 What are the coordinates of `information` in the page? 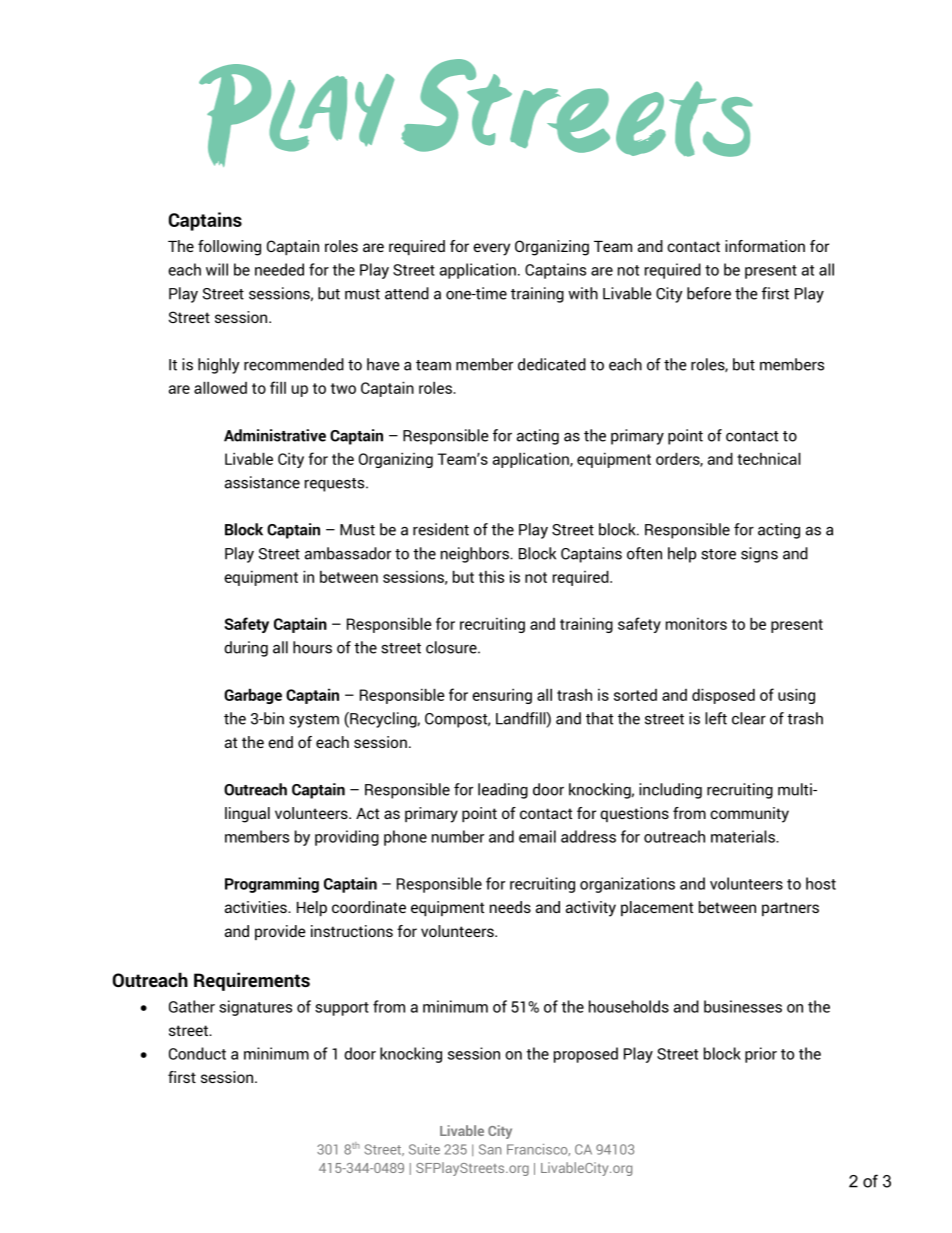 It's located at (765, 246).
